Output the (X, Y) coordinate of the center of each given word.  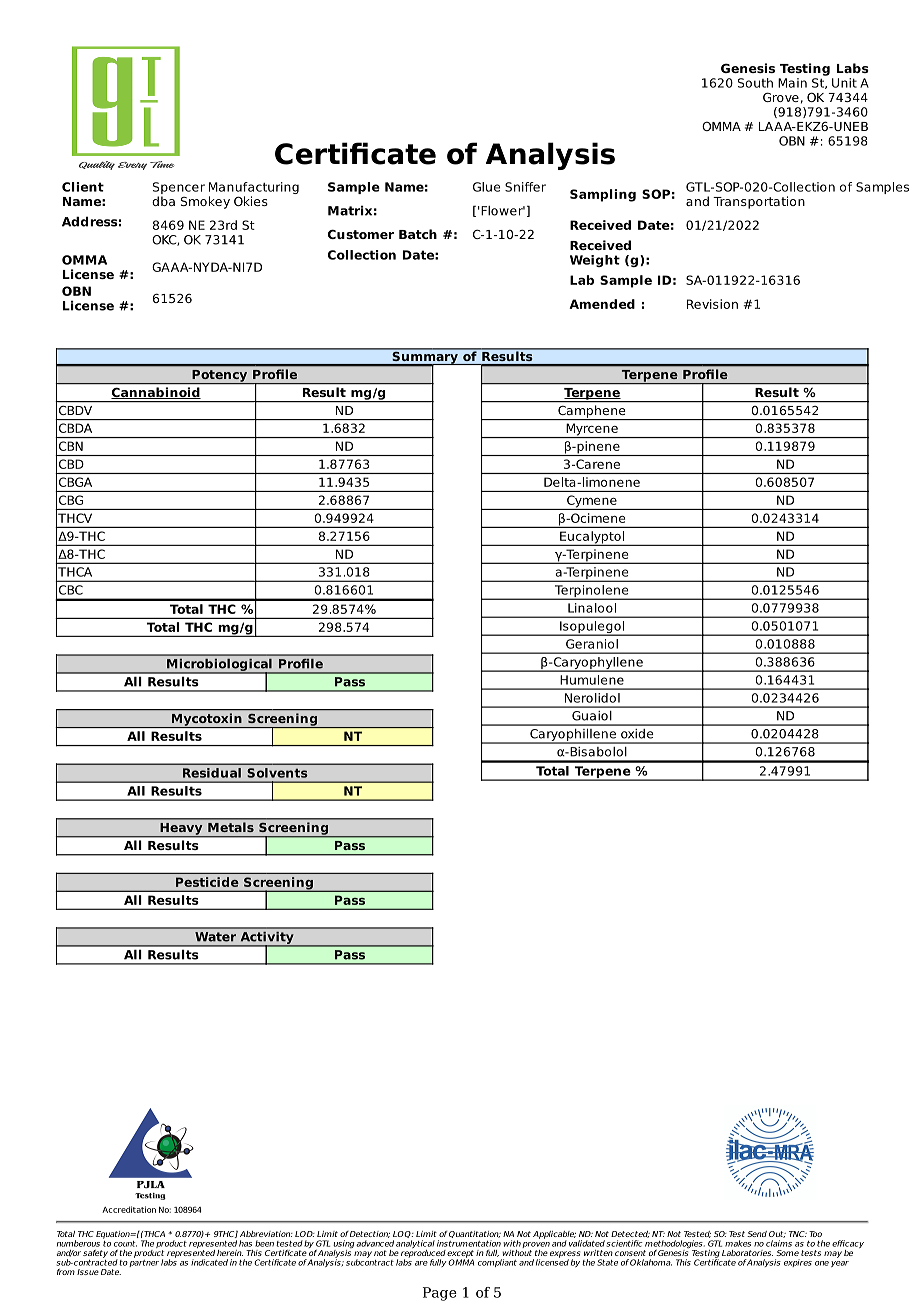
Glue (486, 187)
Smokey (205, 202)
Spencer (179, 189)
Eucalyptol (592, 538)
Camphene (592, 412)
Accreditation (129, 1209)
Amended (602, 304)
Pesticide (207, 882)
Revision (712, 304)
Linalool (592, 608)
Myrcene (592, 431)
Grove (781, 97)
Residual (212, 773)
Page (440, 1294)
